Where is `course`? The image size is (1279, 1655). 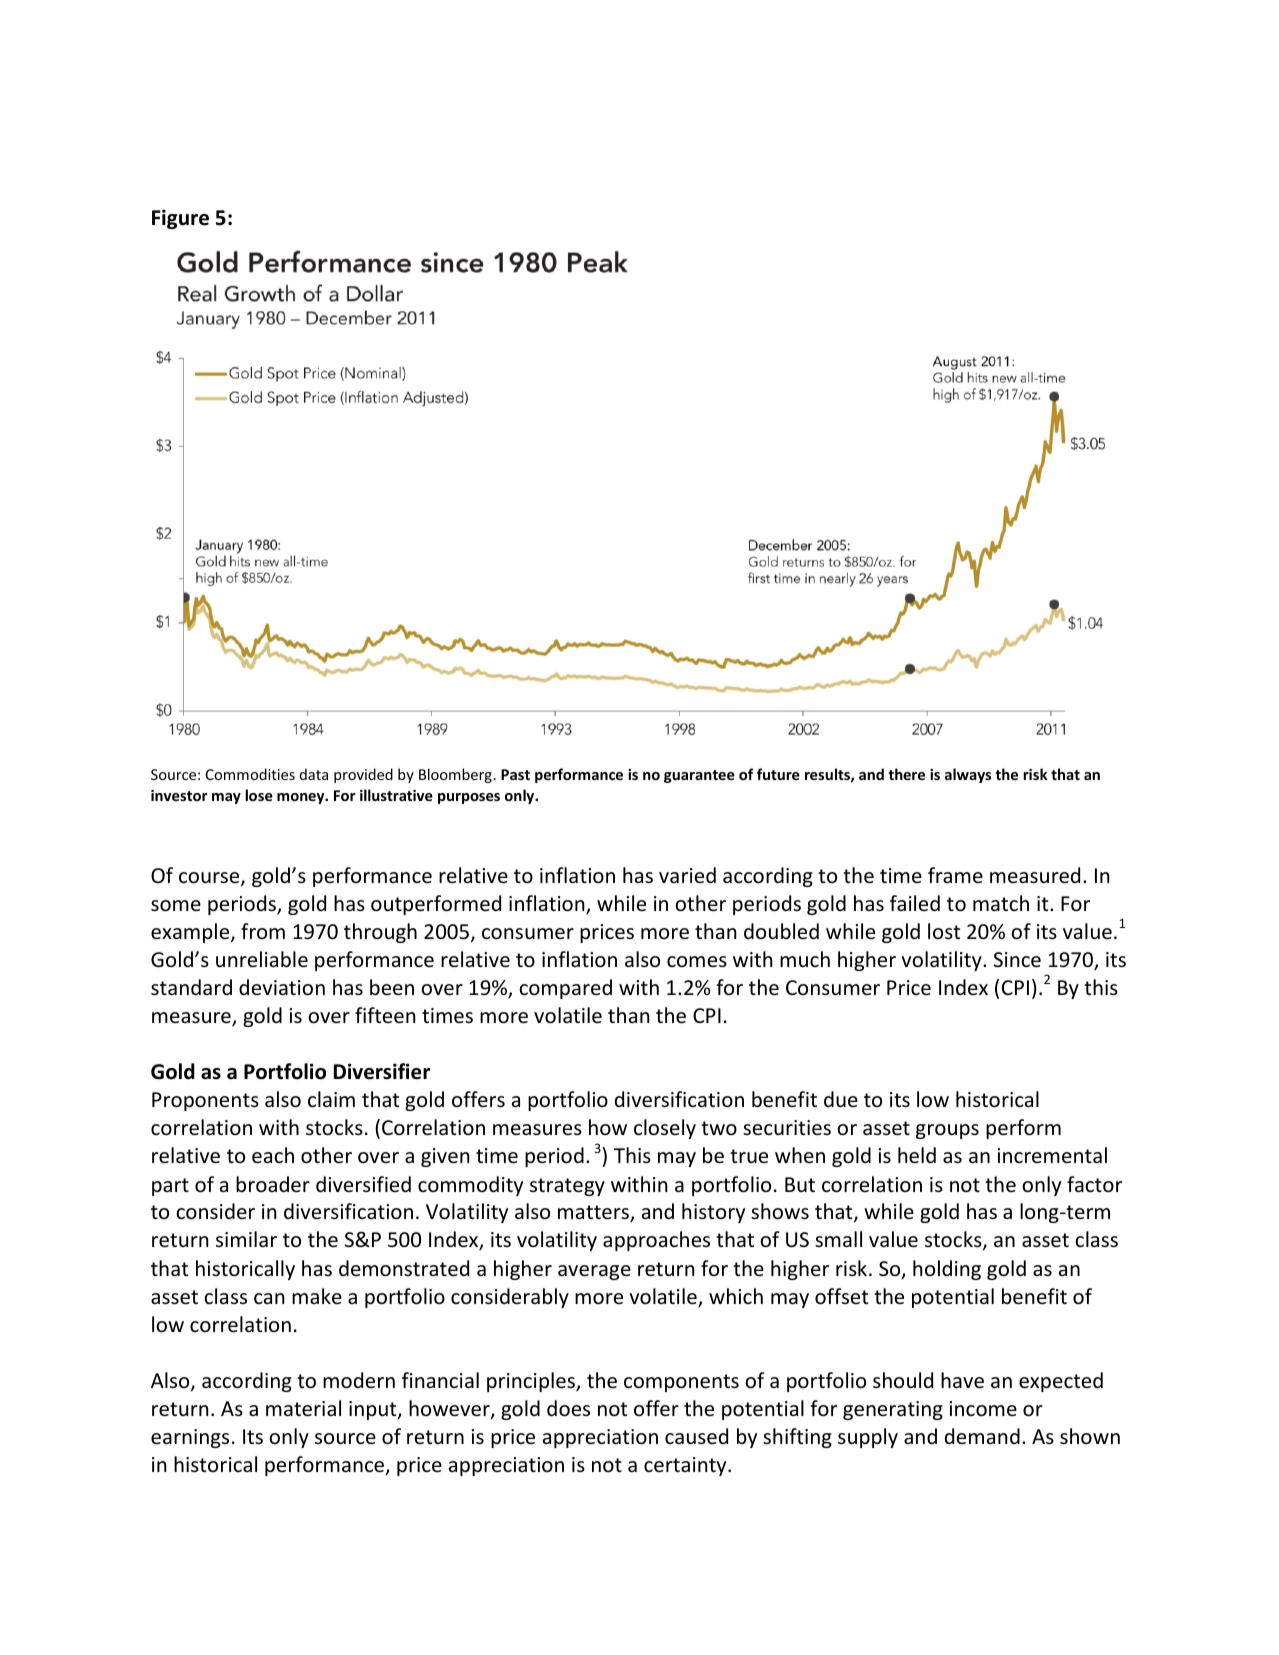
course is located at coordinates (210, 879).
